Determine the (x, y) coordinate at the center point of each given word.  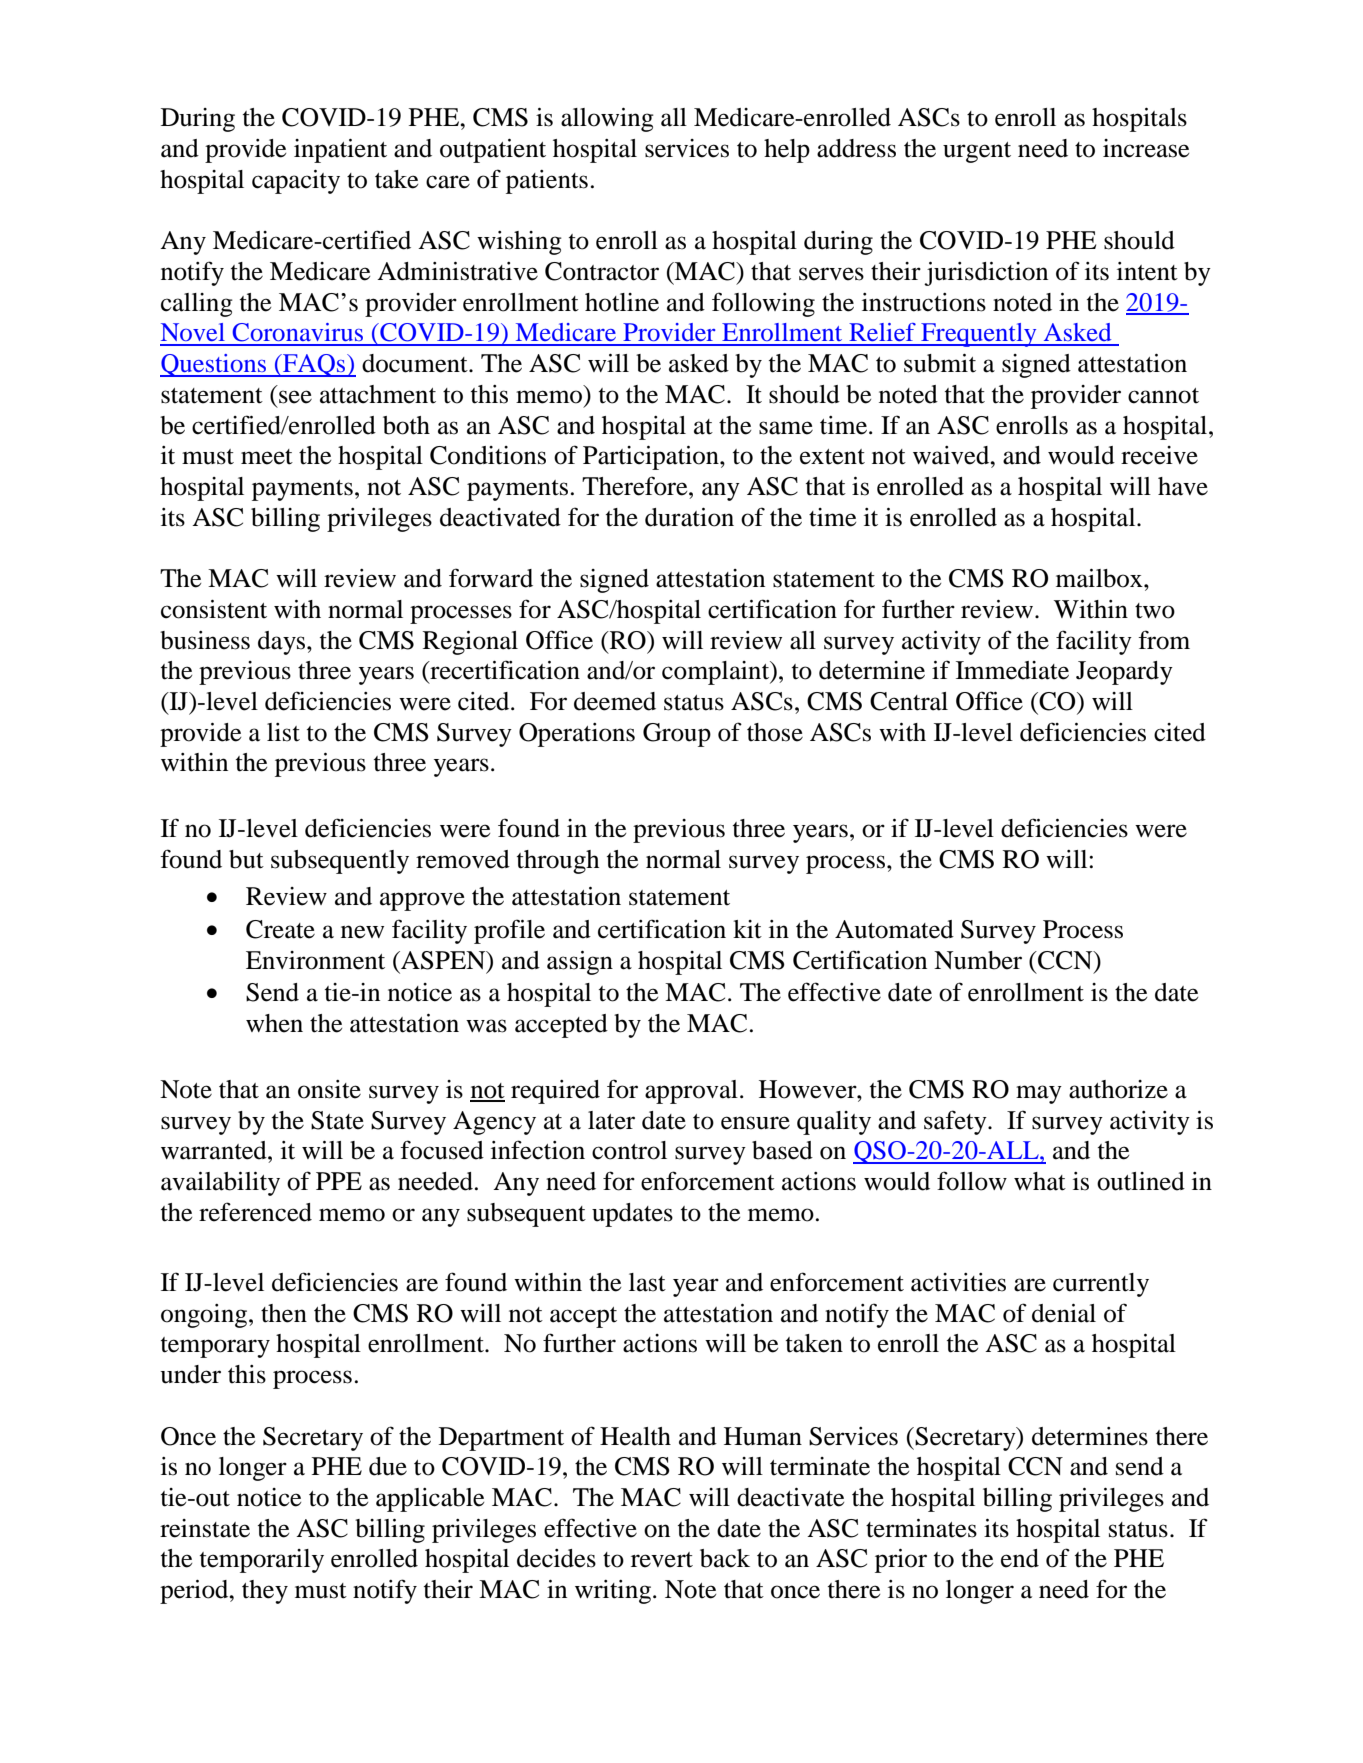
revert (662, 1560)
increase (1146, 148)
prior (901, 1561)
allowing (607, 120)
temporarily (262, 1561)
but (246, 859)
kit (747, 929)
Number (978, 960)
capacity (296, 182)
